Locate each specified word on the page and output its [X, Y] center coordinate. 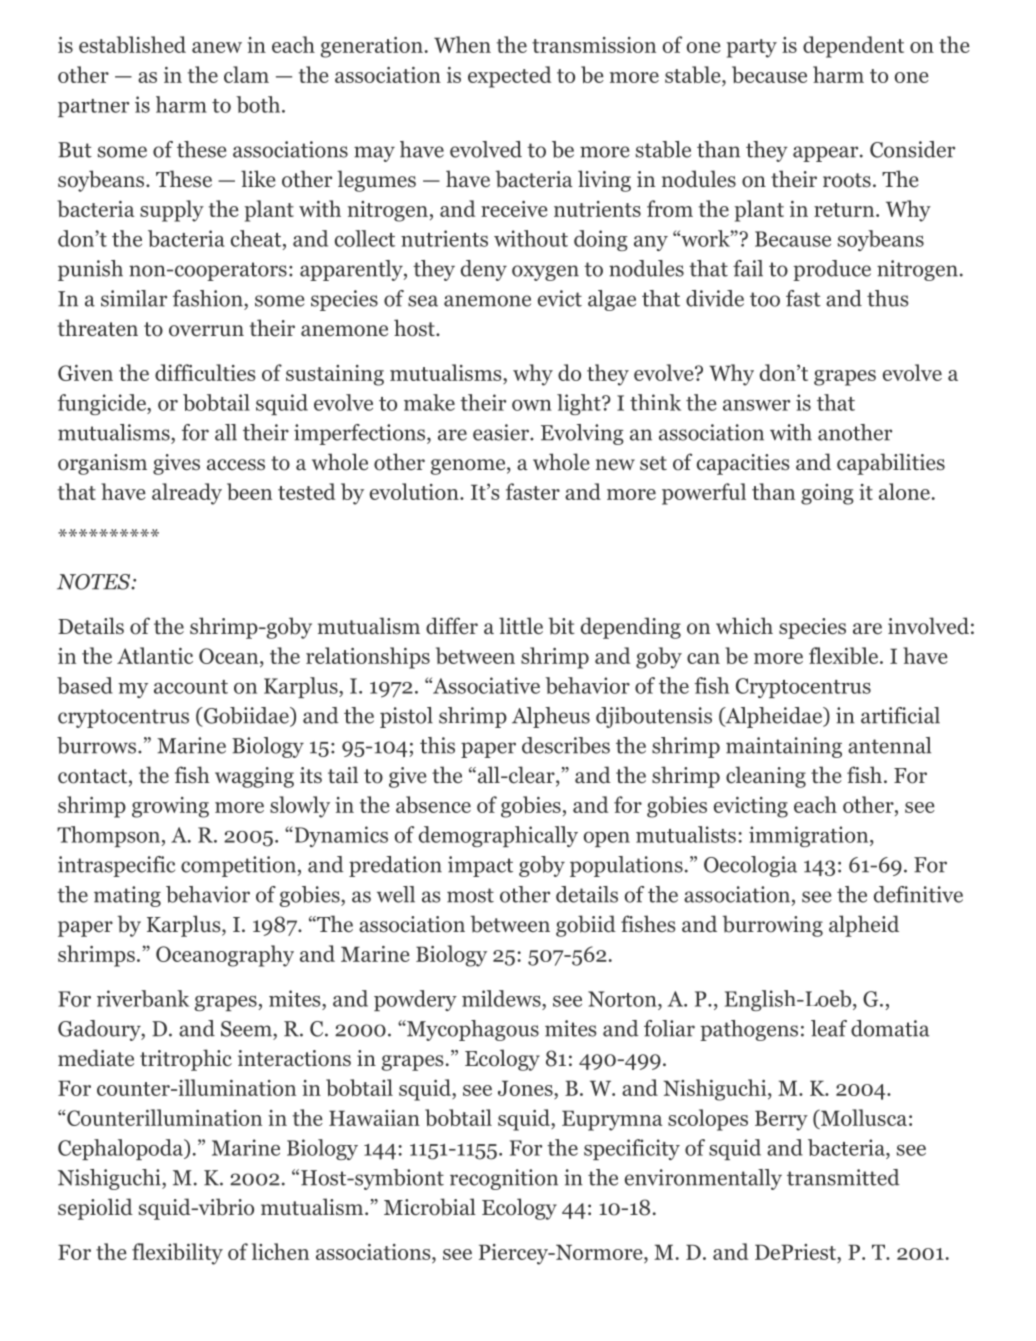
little [521, 626]
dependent [853, 47]
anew [217, 47]
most [470, 895]
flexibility [177, 1254]
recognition [504, 1179]
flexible [845, 655]
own [532, 405]
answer [756, 405]
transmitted [843, 1177]
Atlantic [155, 655]
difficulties [205, 372]
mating [127, 896]
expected [510, 77]
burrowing [772, 926]
